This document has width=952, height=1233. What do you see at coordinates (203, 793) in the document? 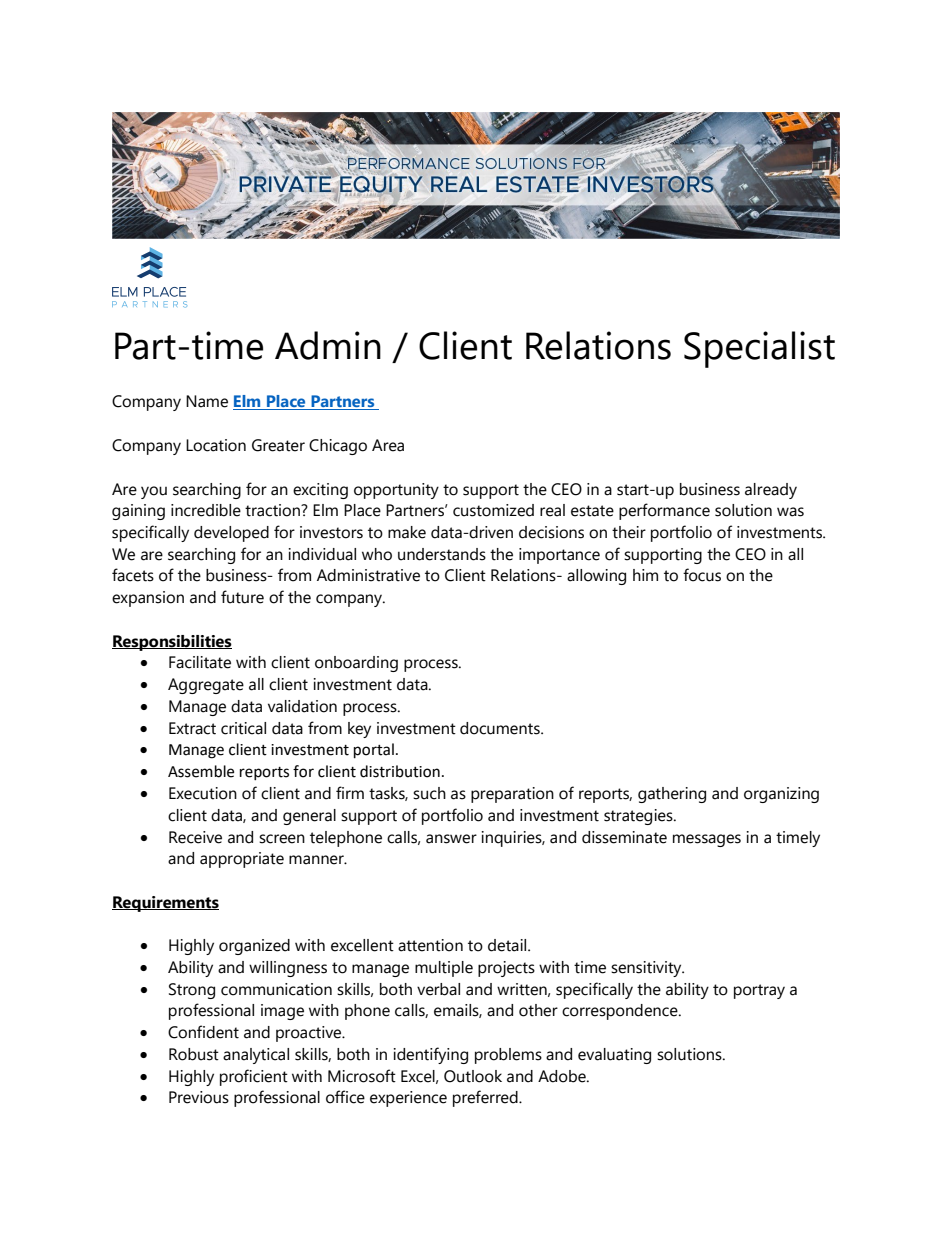
I see `Execution` at bounding box center [203, 793].
